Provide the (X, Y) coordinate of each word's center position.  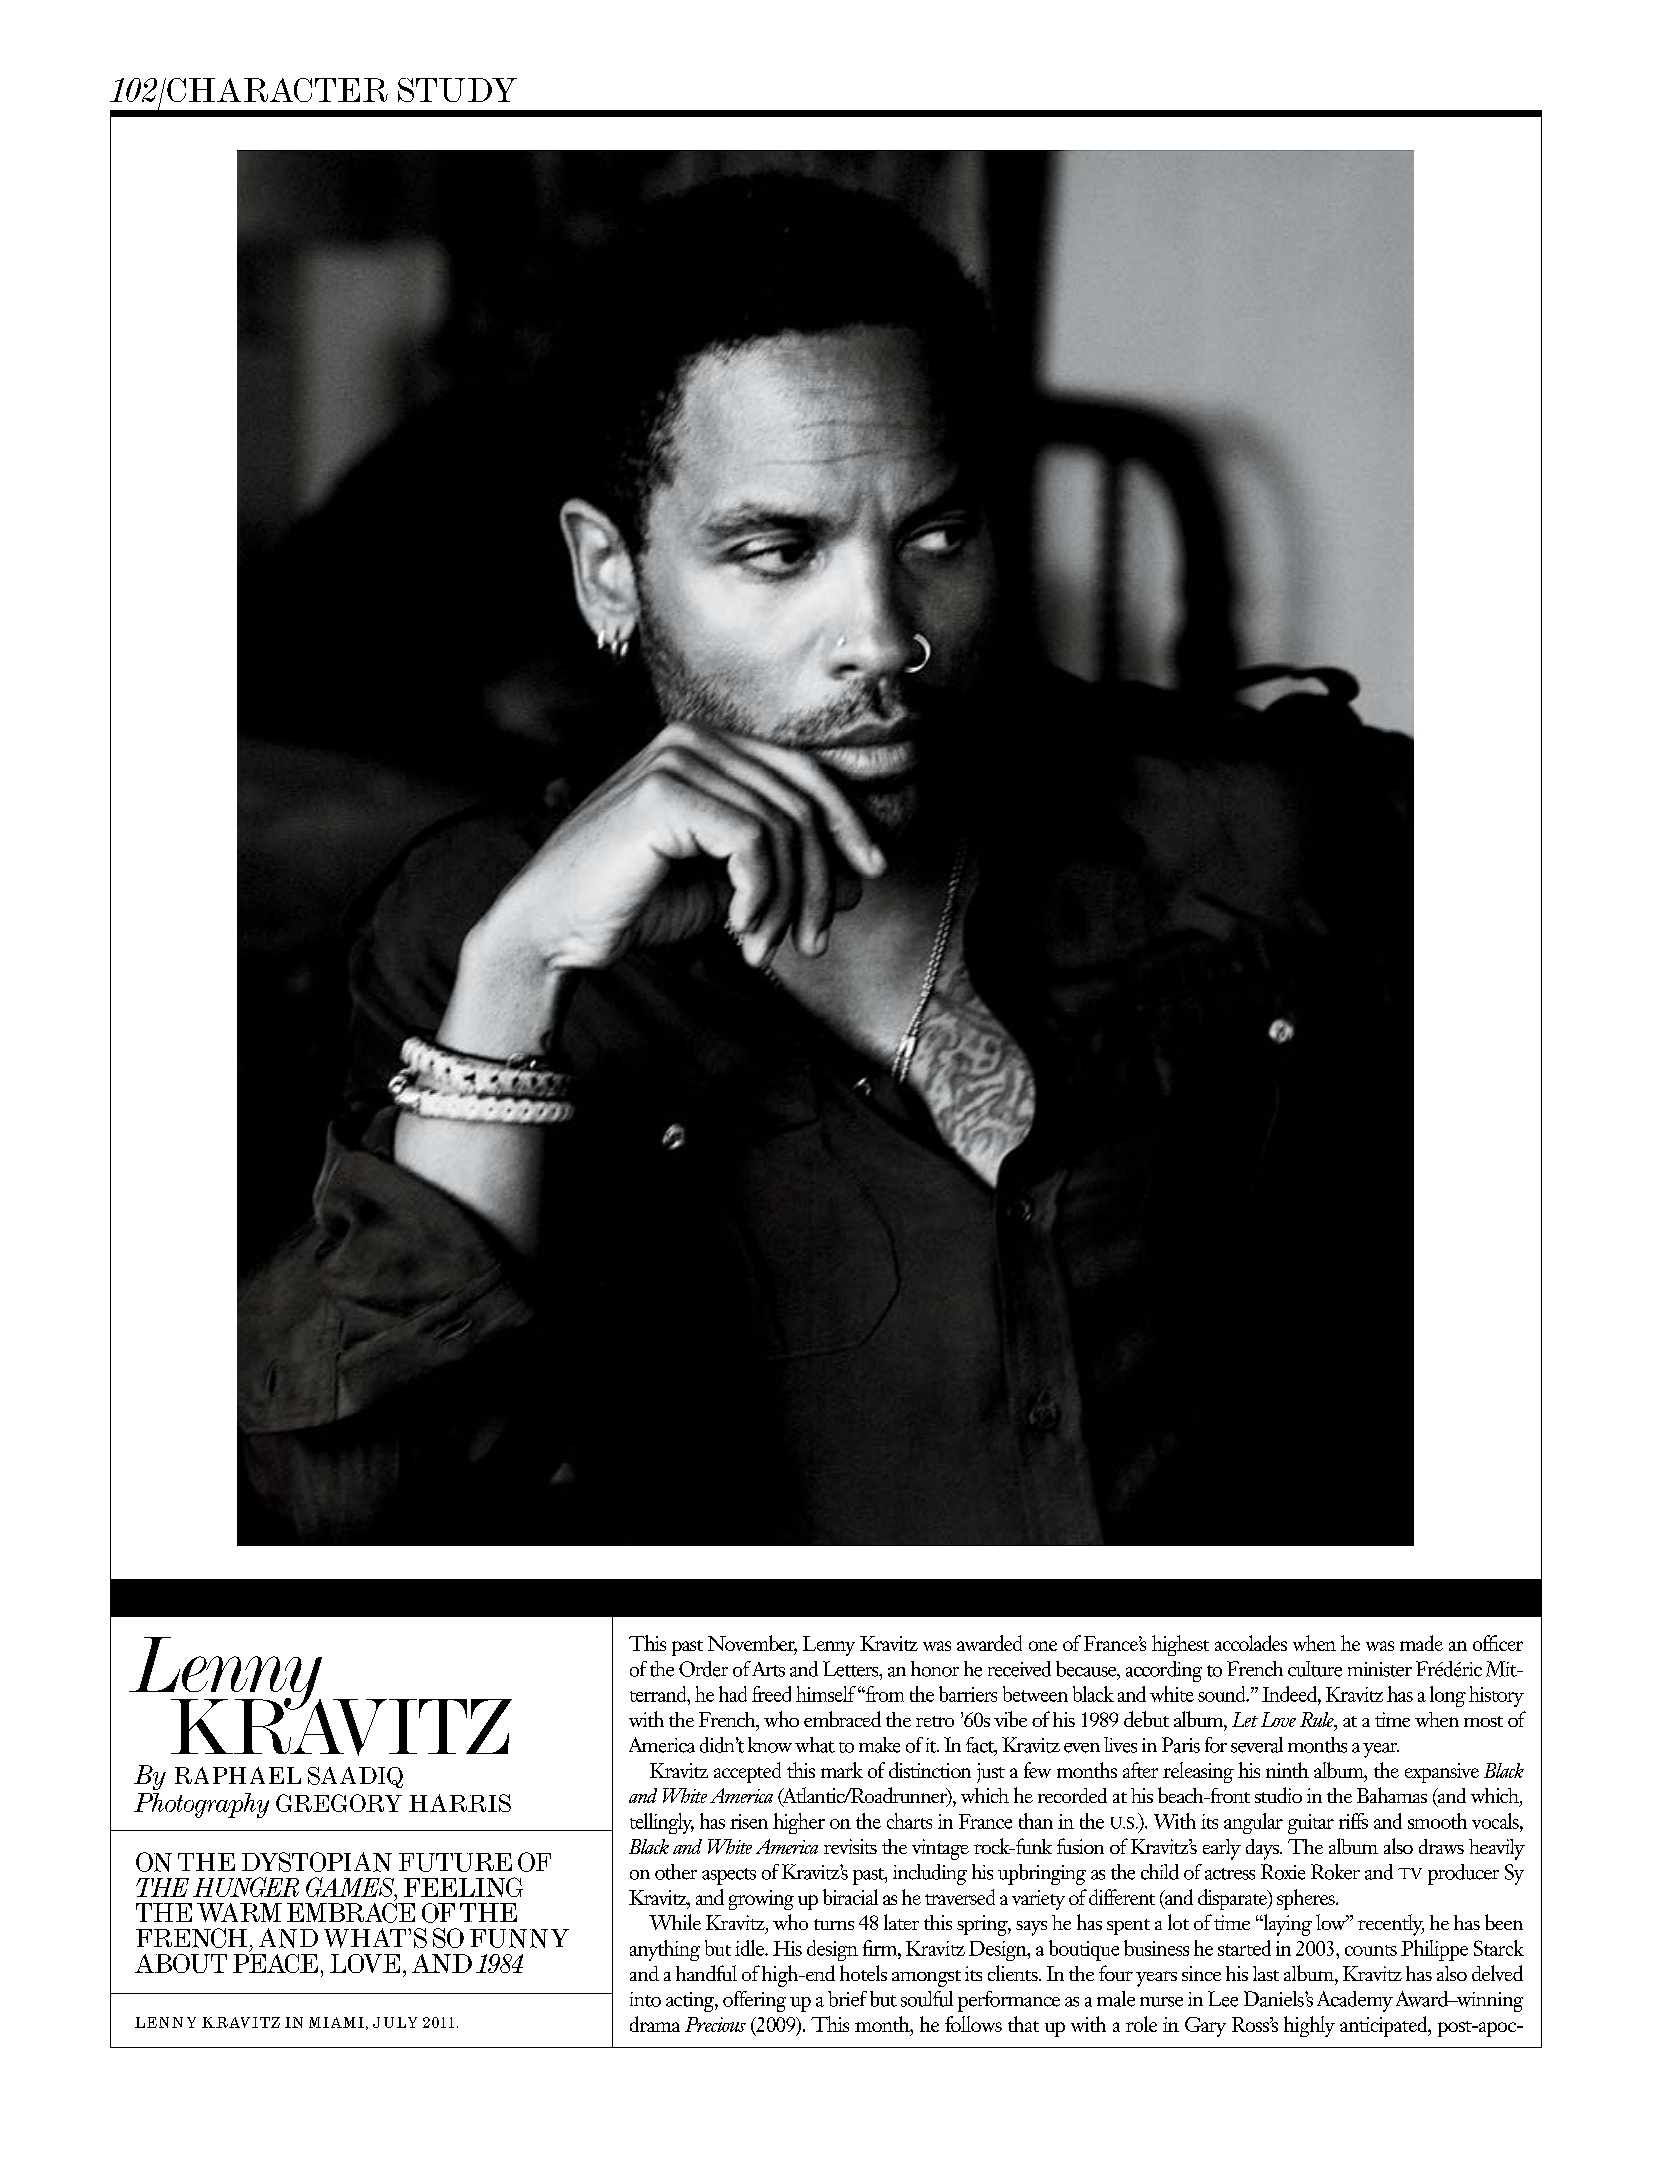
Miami (336, 2022)
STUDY (457, 90)
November (752, 1644)
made (1421, 1643)
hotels (863, 1973)
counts (1371, 1950)
